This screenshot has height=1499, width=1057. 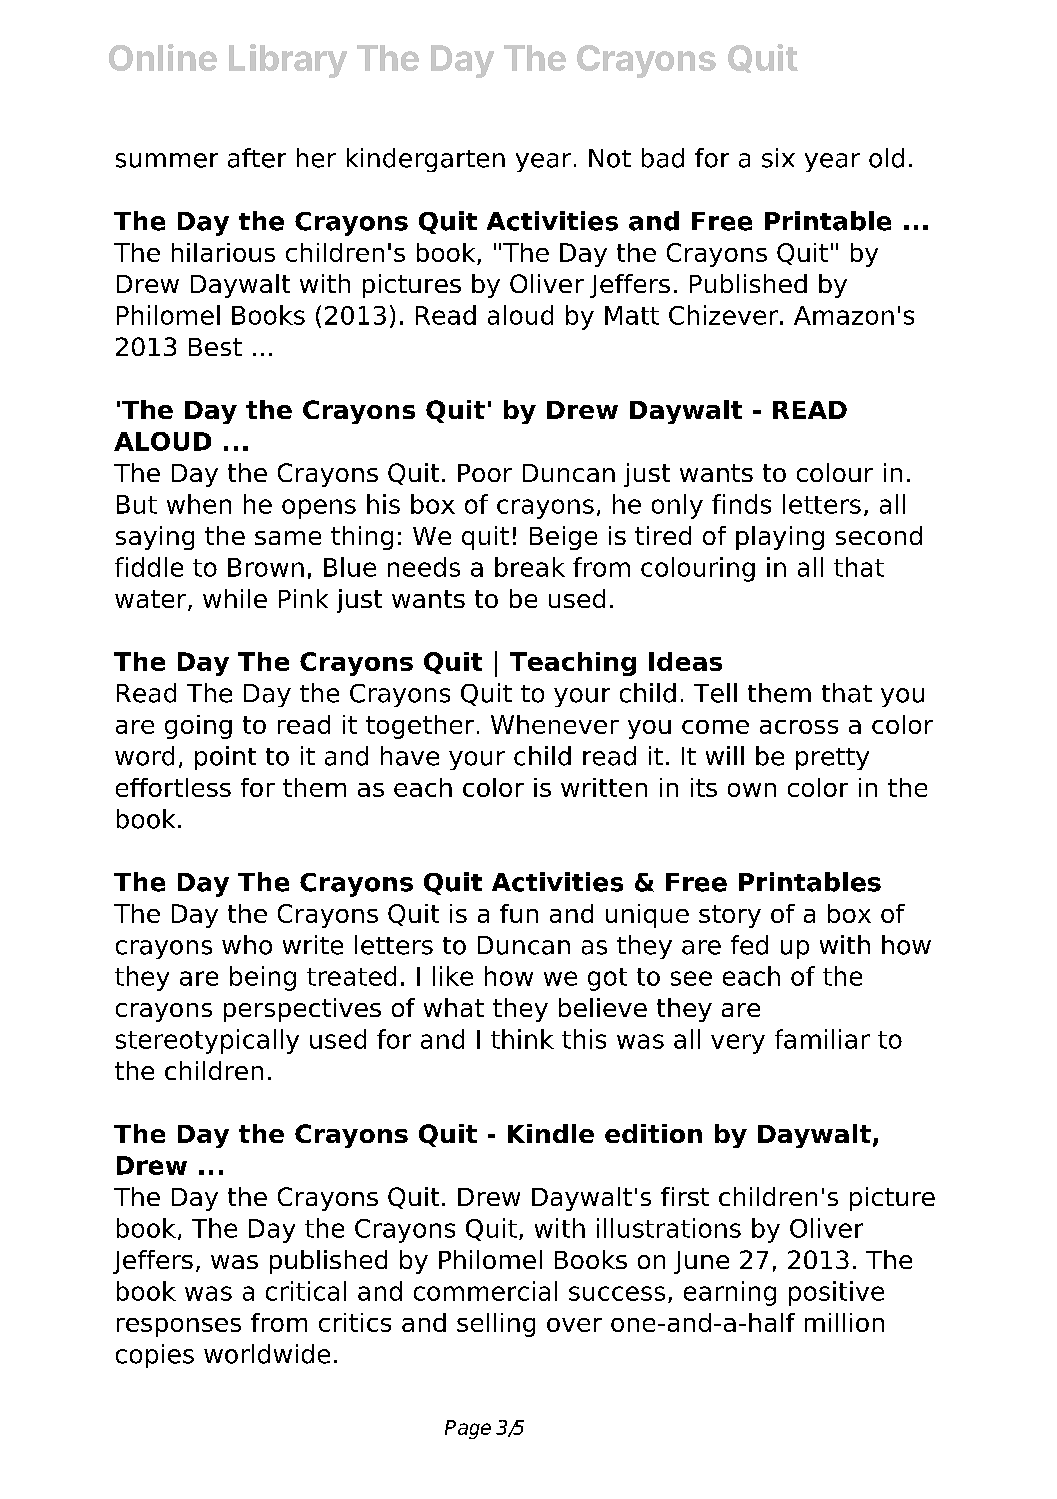 I want to click on after, so click(x=257, y=158).
